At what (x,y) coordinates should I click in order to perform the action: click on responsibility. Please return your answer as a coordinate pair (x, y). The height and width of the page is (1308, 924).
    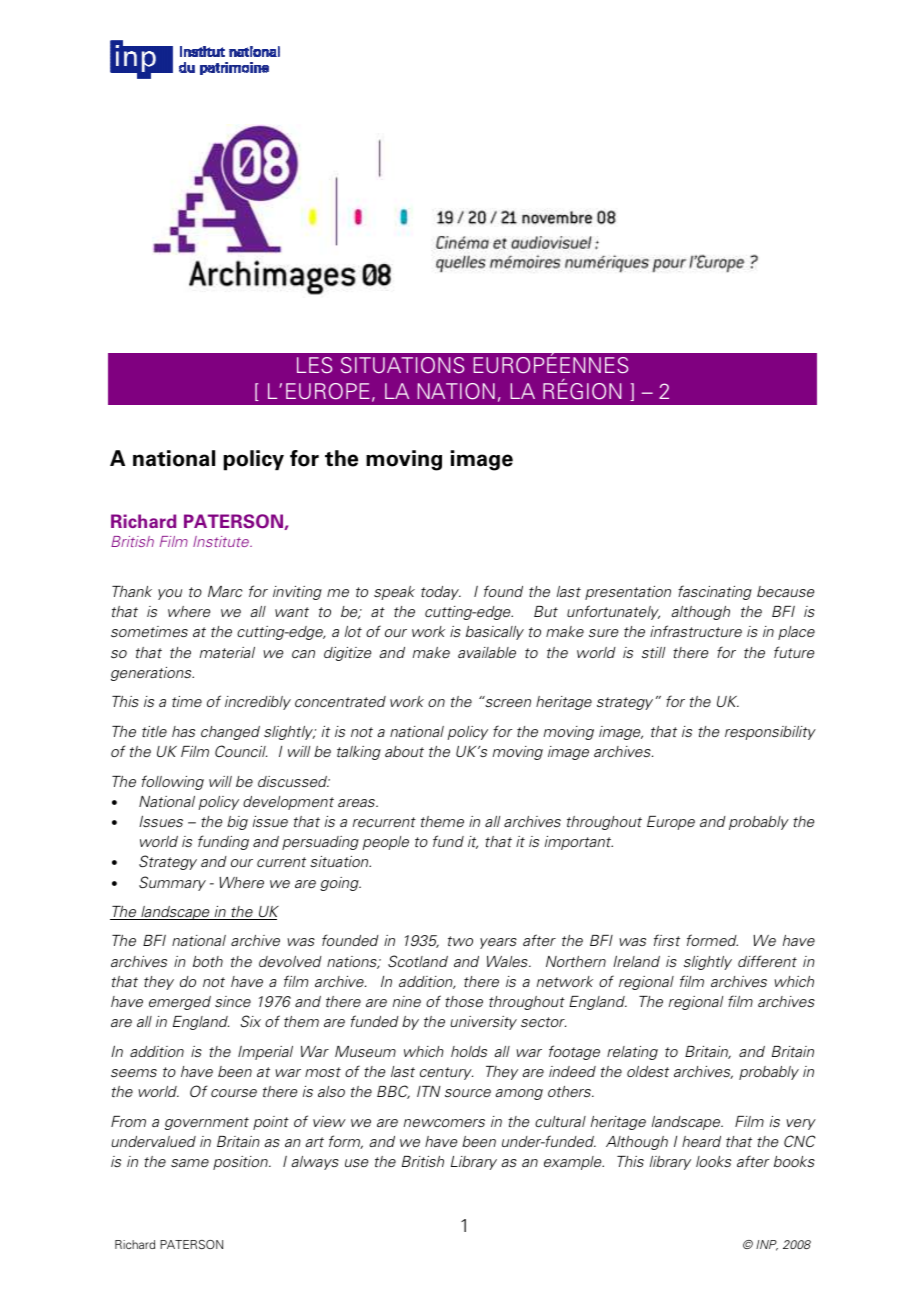
    Looking at the image, I should click on (770, 733).
